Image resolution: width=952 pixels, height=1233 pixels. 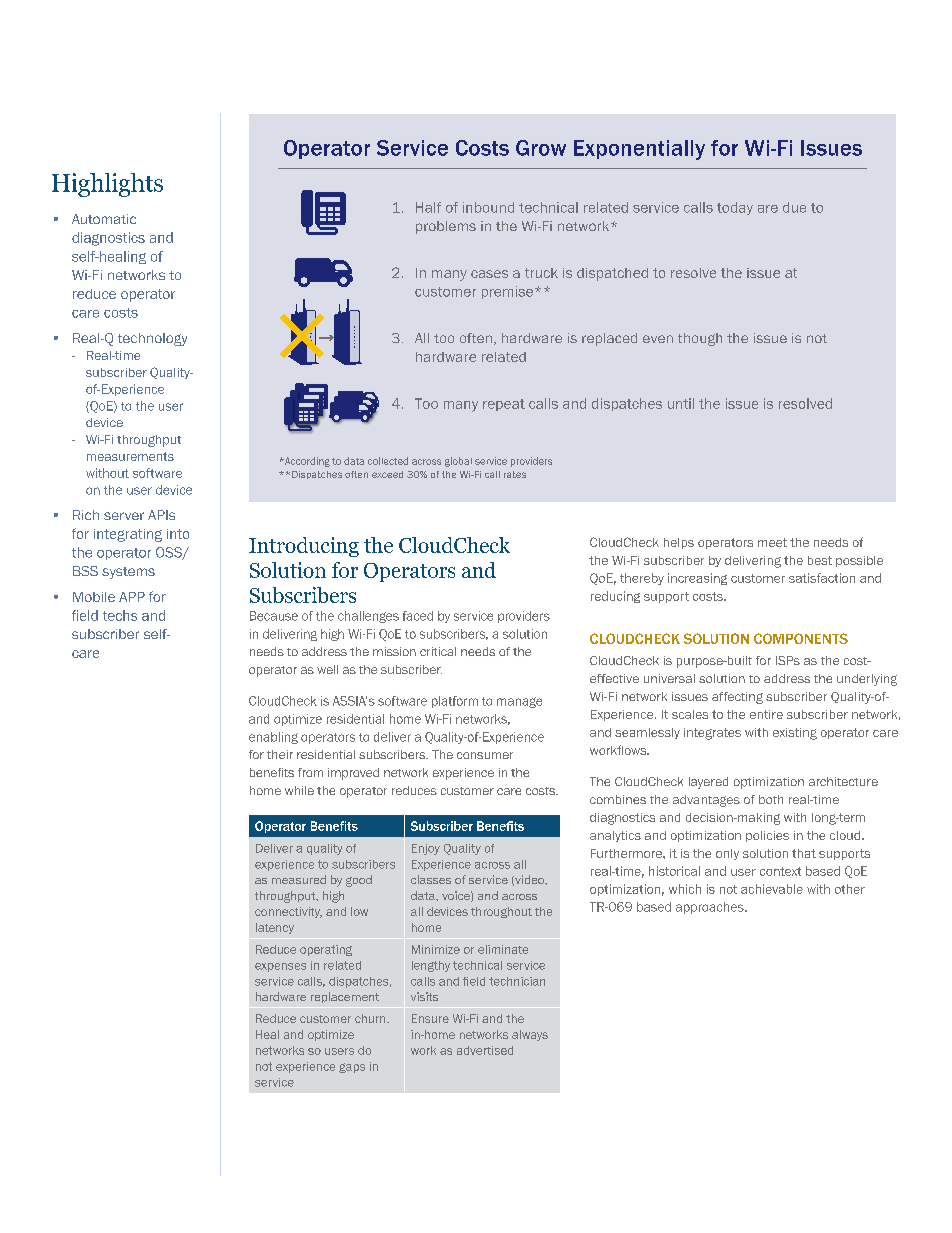 I want to click on COMPONENTS, so click(x=801, y=638).
